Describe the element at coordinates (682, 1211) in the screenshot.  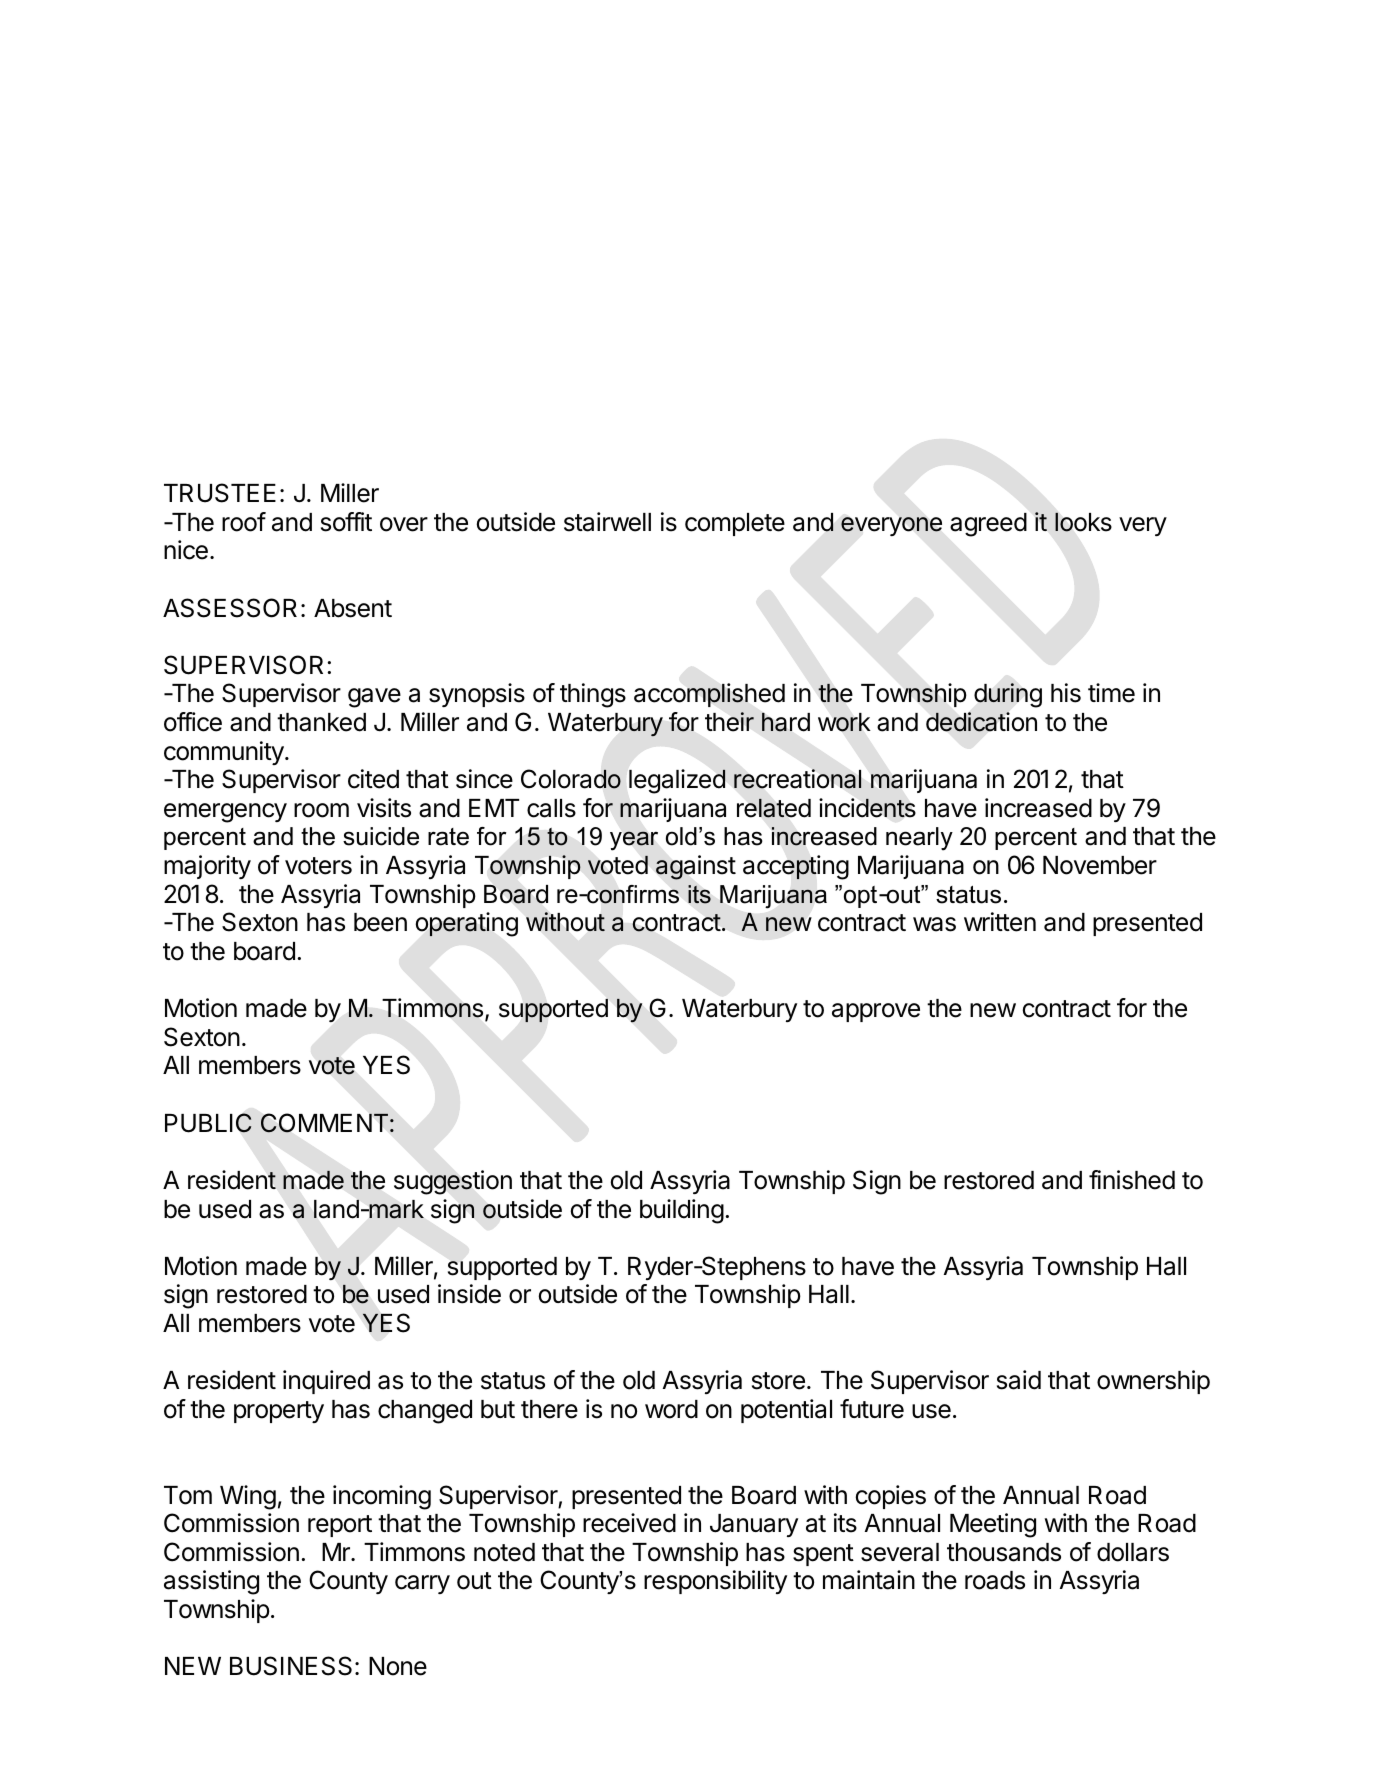
I see `building` at that location.
